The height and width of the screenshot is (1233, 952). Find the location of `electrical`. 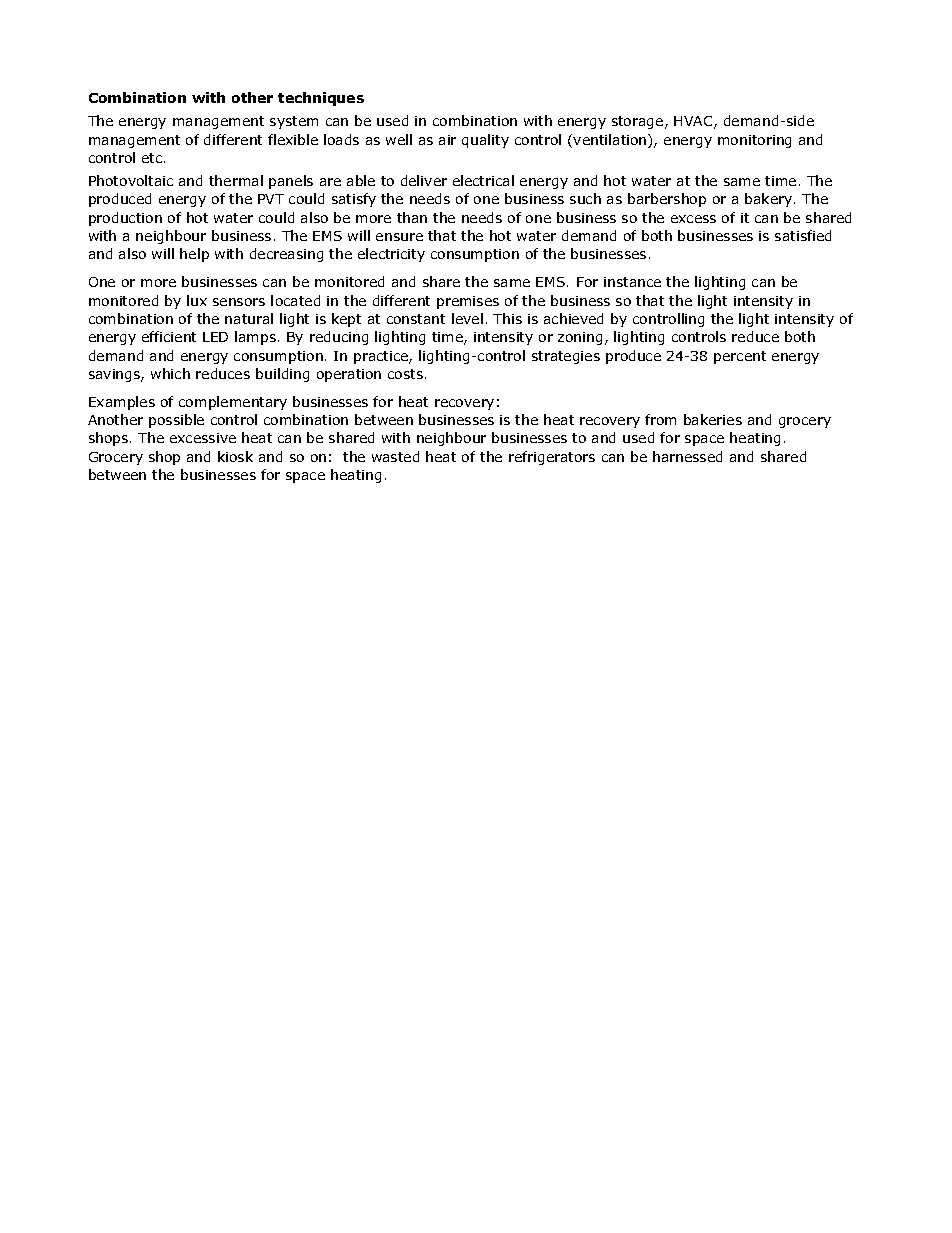

electrical is located at coordinates (483, 180).
